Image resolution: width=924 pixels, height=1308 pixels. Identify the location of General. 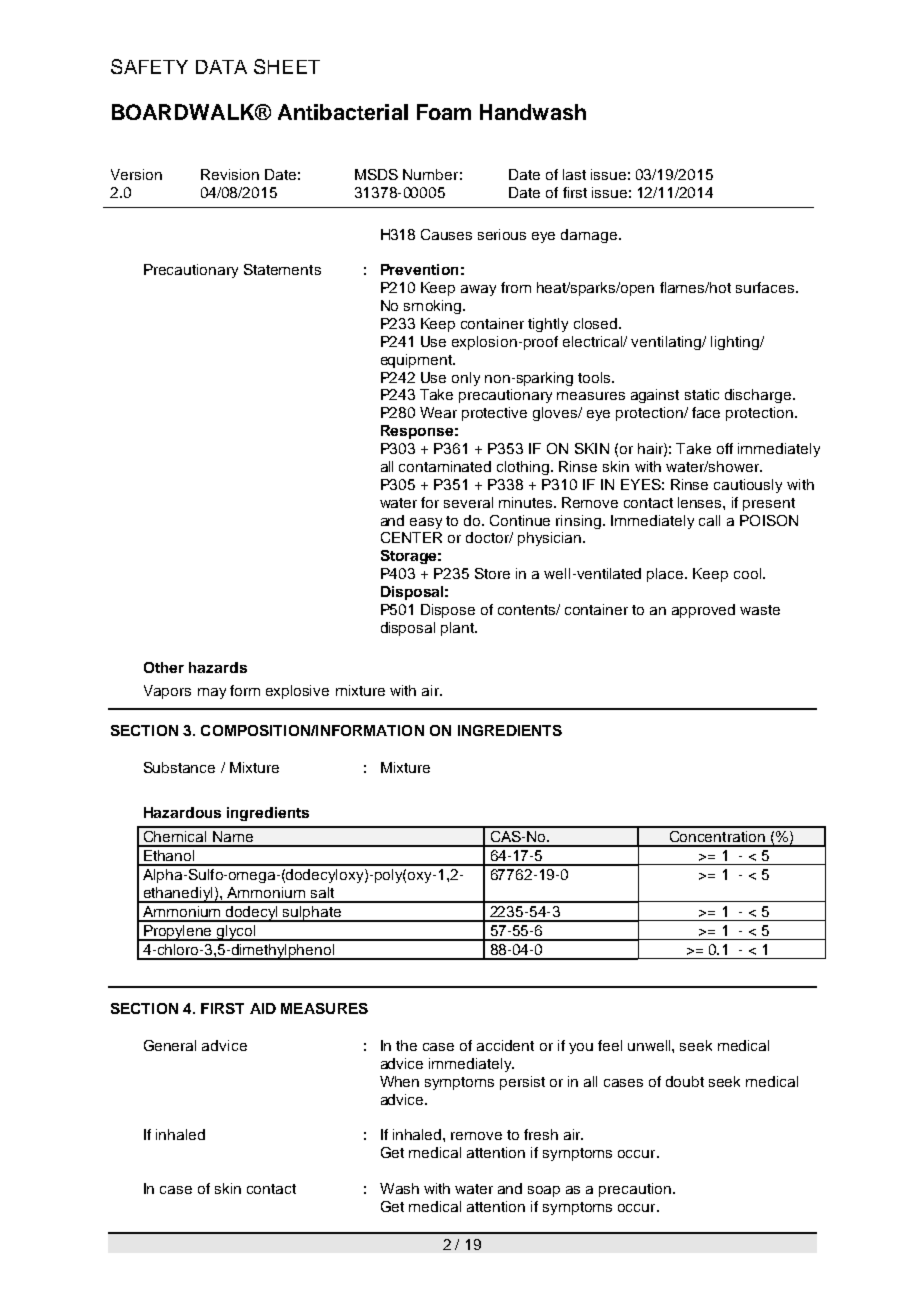
(170, 1045).
